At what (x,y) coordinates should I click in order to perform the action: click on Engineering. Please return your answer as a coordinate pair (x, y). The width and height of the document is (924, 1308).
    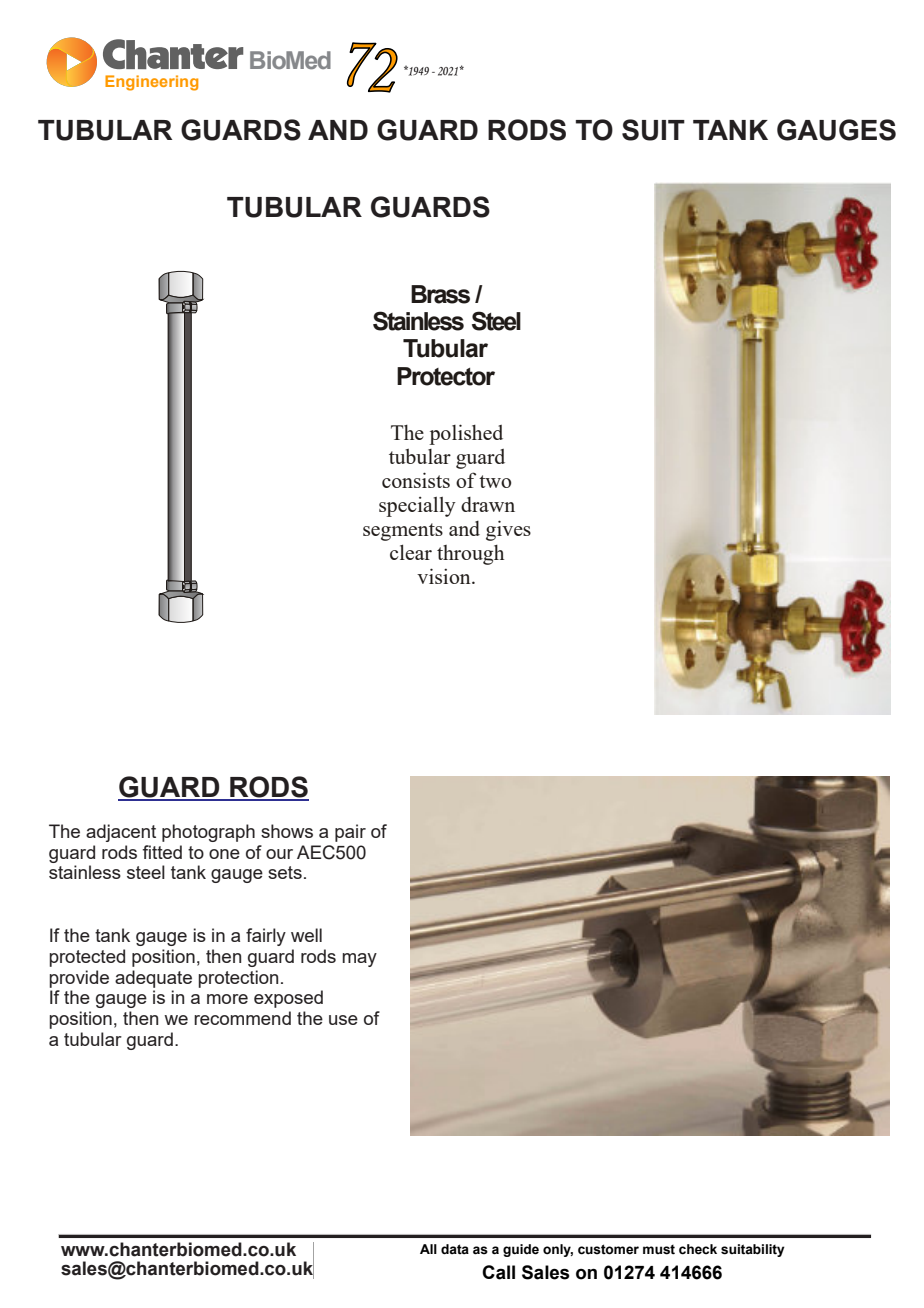
    Looking at the image, I should click on (151, 83).
